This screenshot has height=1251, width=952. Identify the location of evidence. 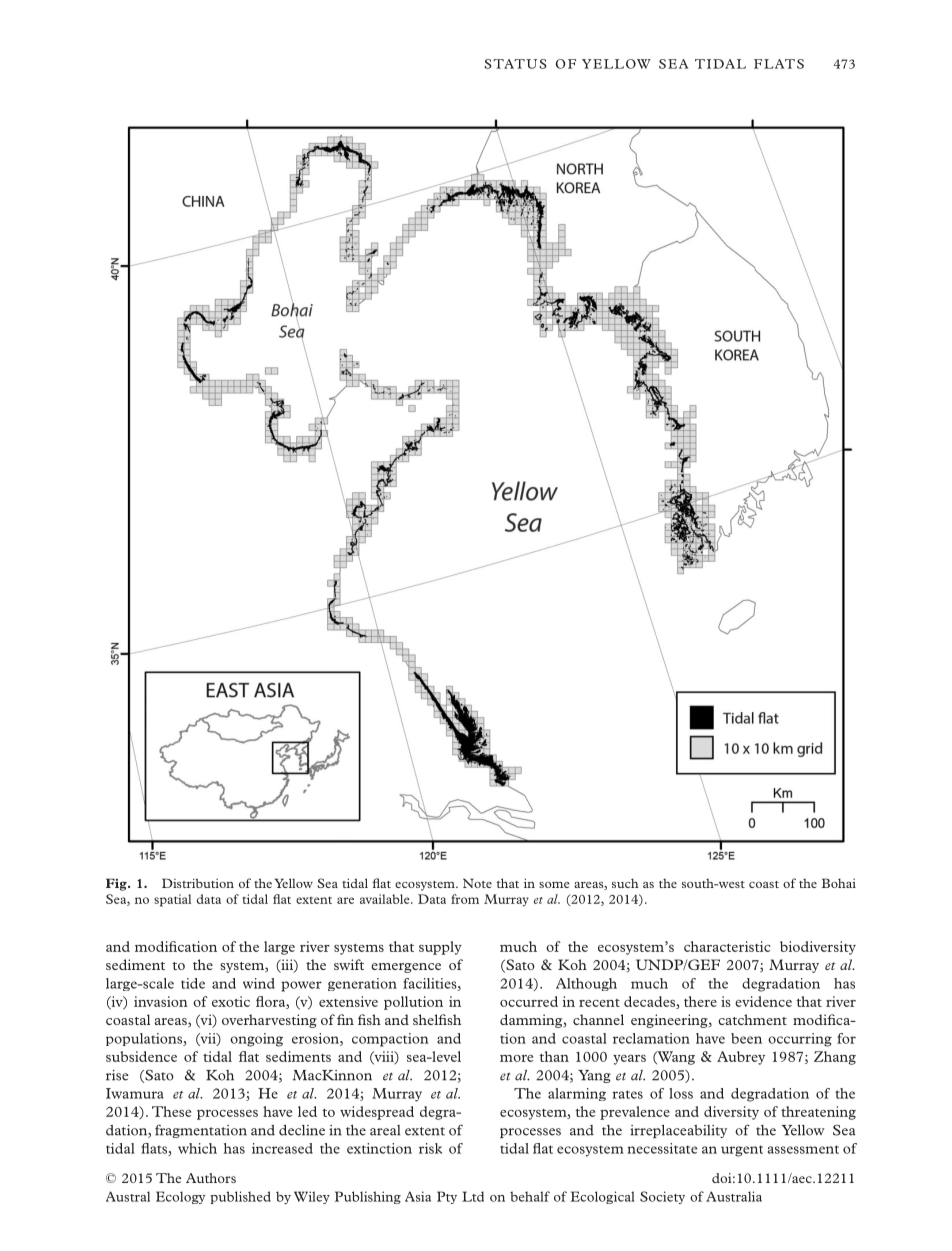
(763, 1001).
